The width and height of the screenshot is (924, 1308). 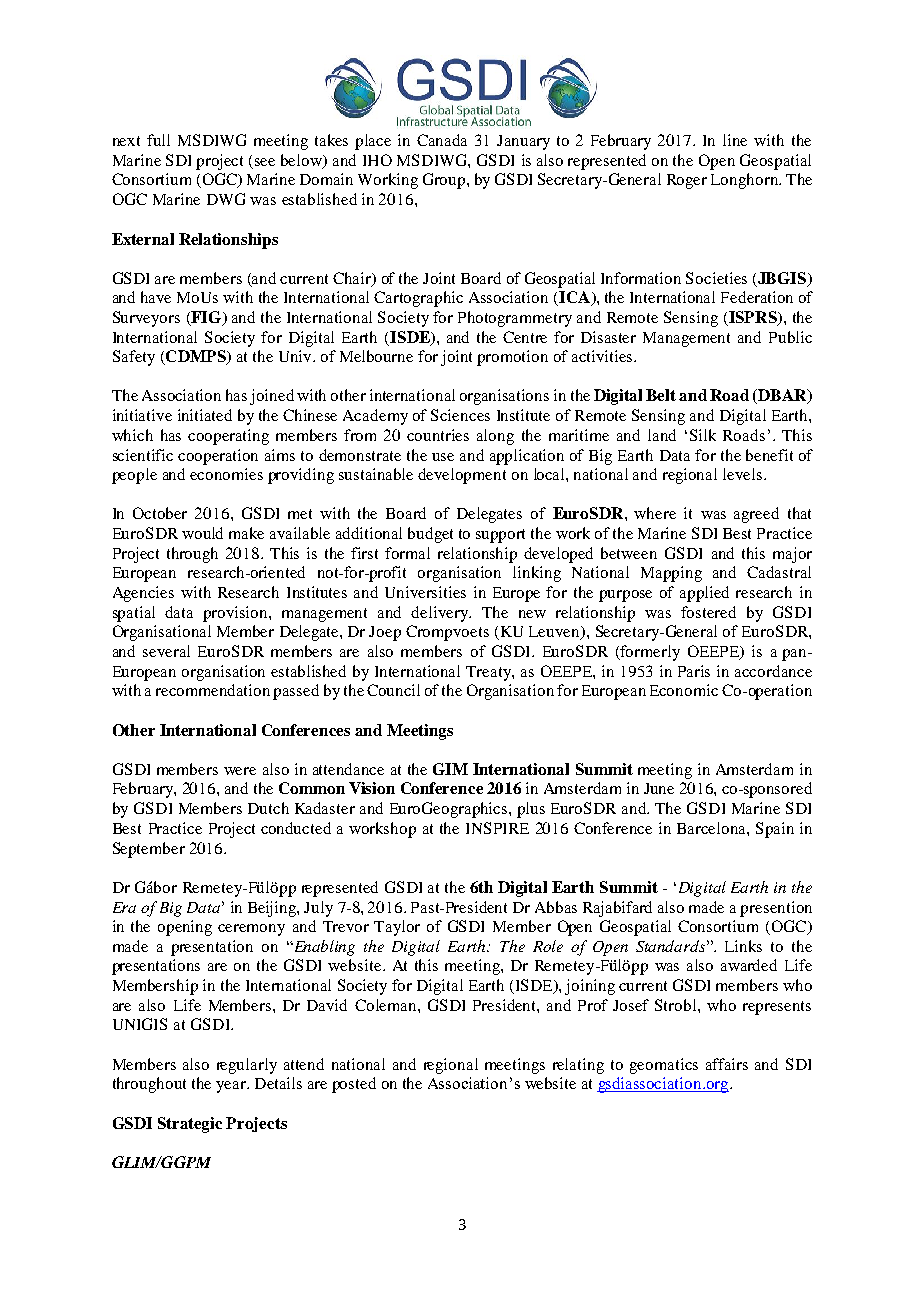 I want to click on Group, so click(x=445, y=181).
